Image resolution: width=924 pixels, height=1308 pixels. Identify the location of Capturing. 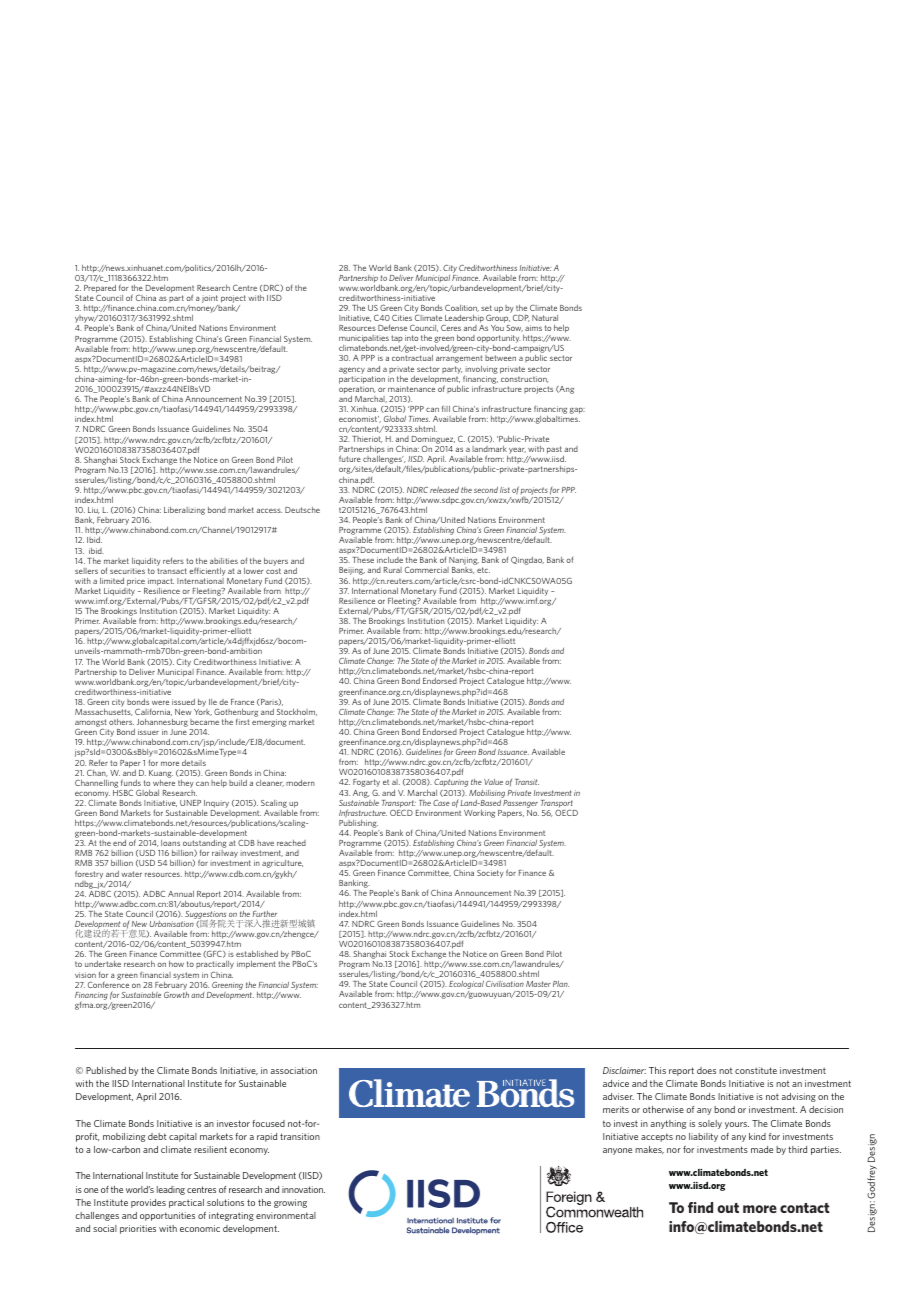
(451, 784).
